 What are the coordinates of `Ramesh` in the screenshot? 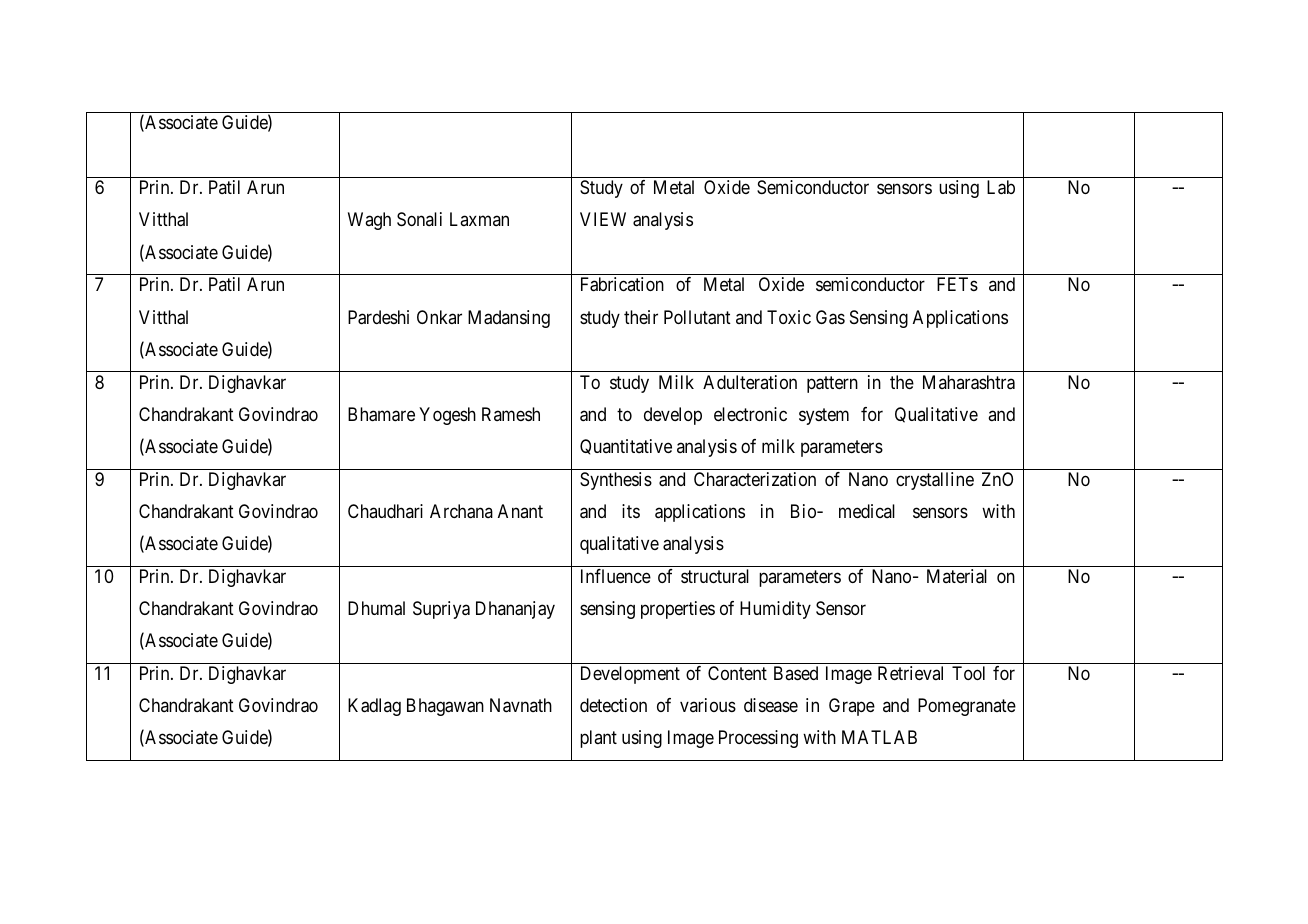 It's located at (511, 414).
